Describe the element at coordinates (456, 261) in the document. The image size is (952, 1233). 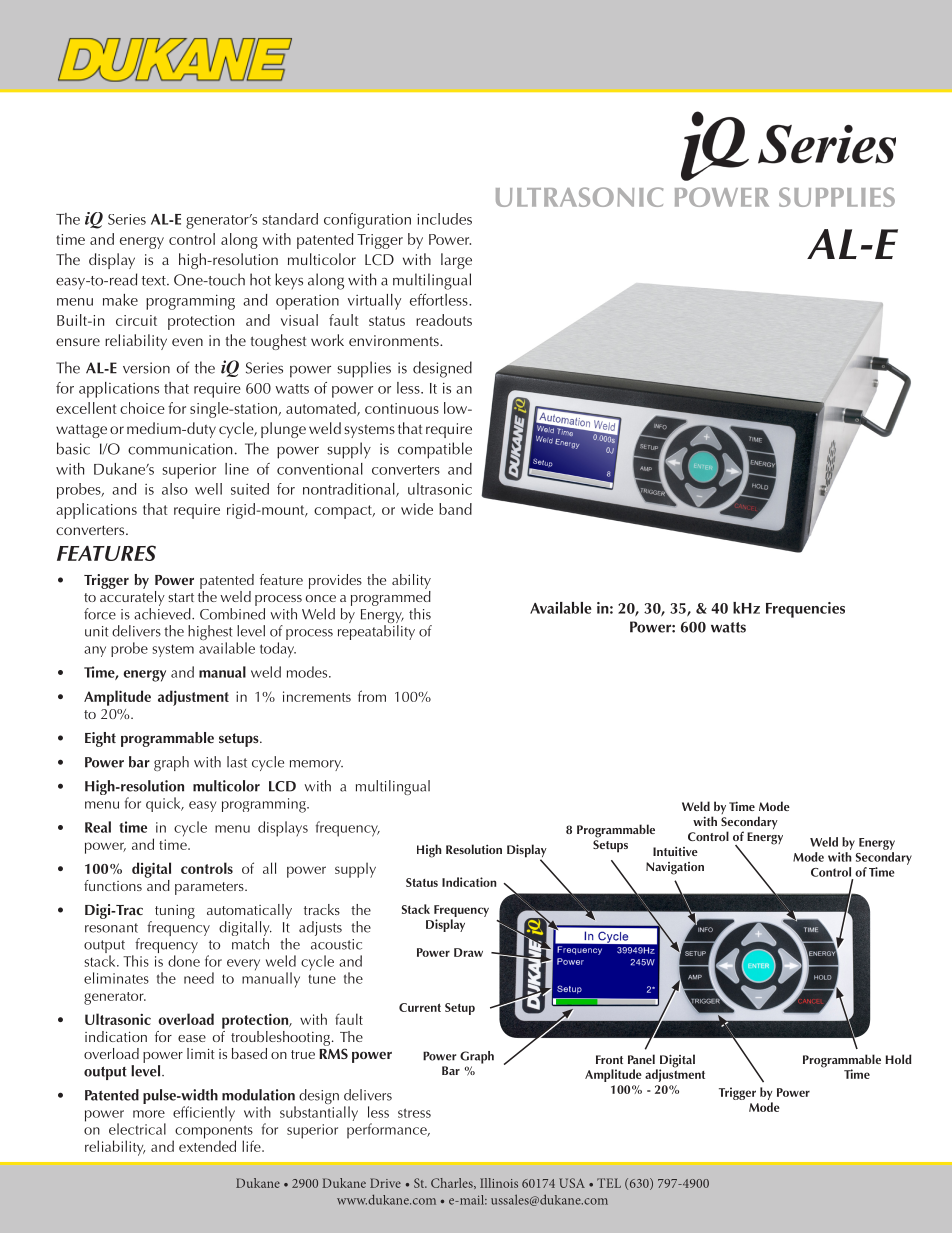
I see `large` at that location.
